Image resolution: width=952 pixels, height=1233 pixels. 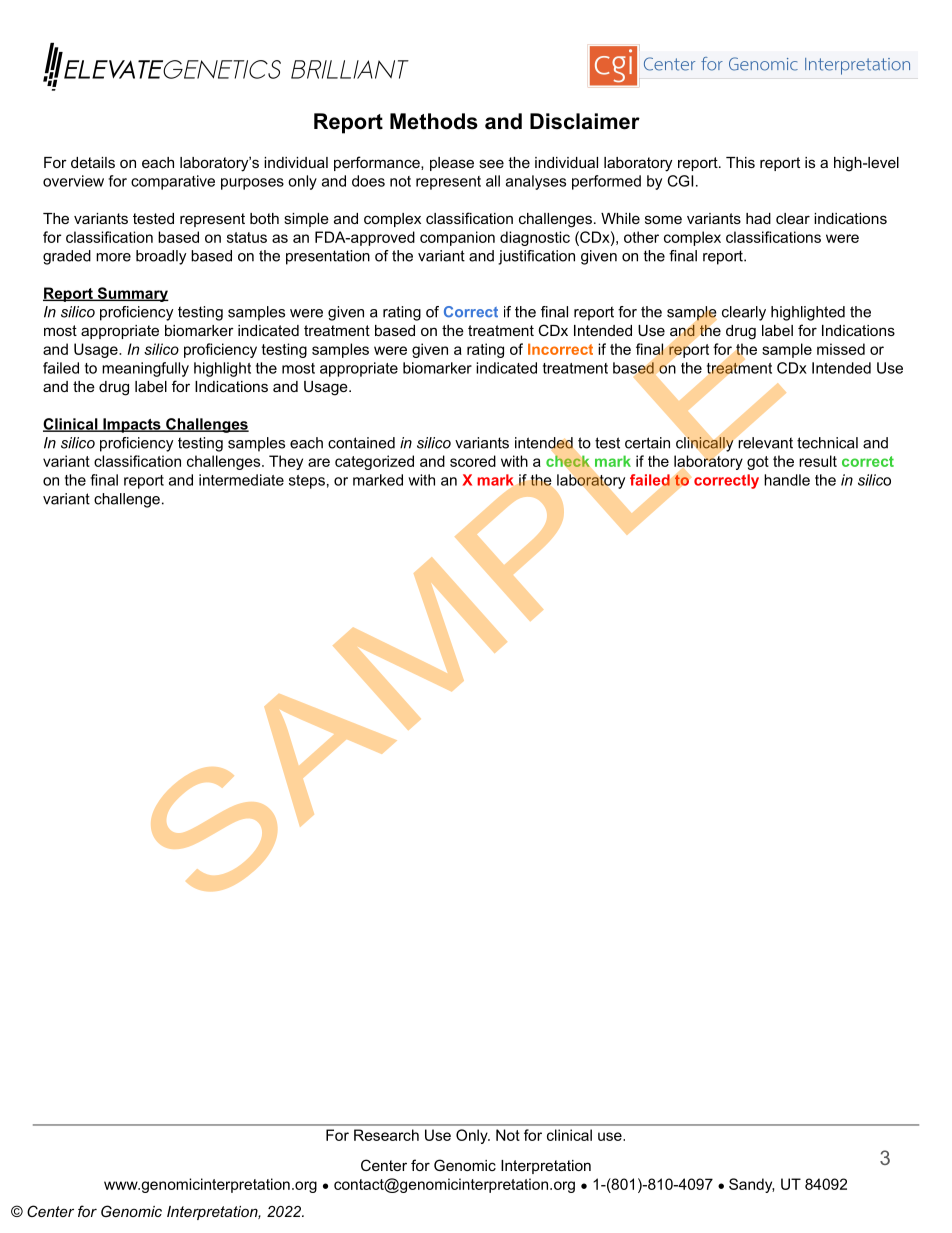 What do you see at coordinates (751, 1185) in the screenshot?
I see `Sandy` at bounding box center [751, 1185].
